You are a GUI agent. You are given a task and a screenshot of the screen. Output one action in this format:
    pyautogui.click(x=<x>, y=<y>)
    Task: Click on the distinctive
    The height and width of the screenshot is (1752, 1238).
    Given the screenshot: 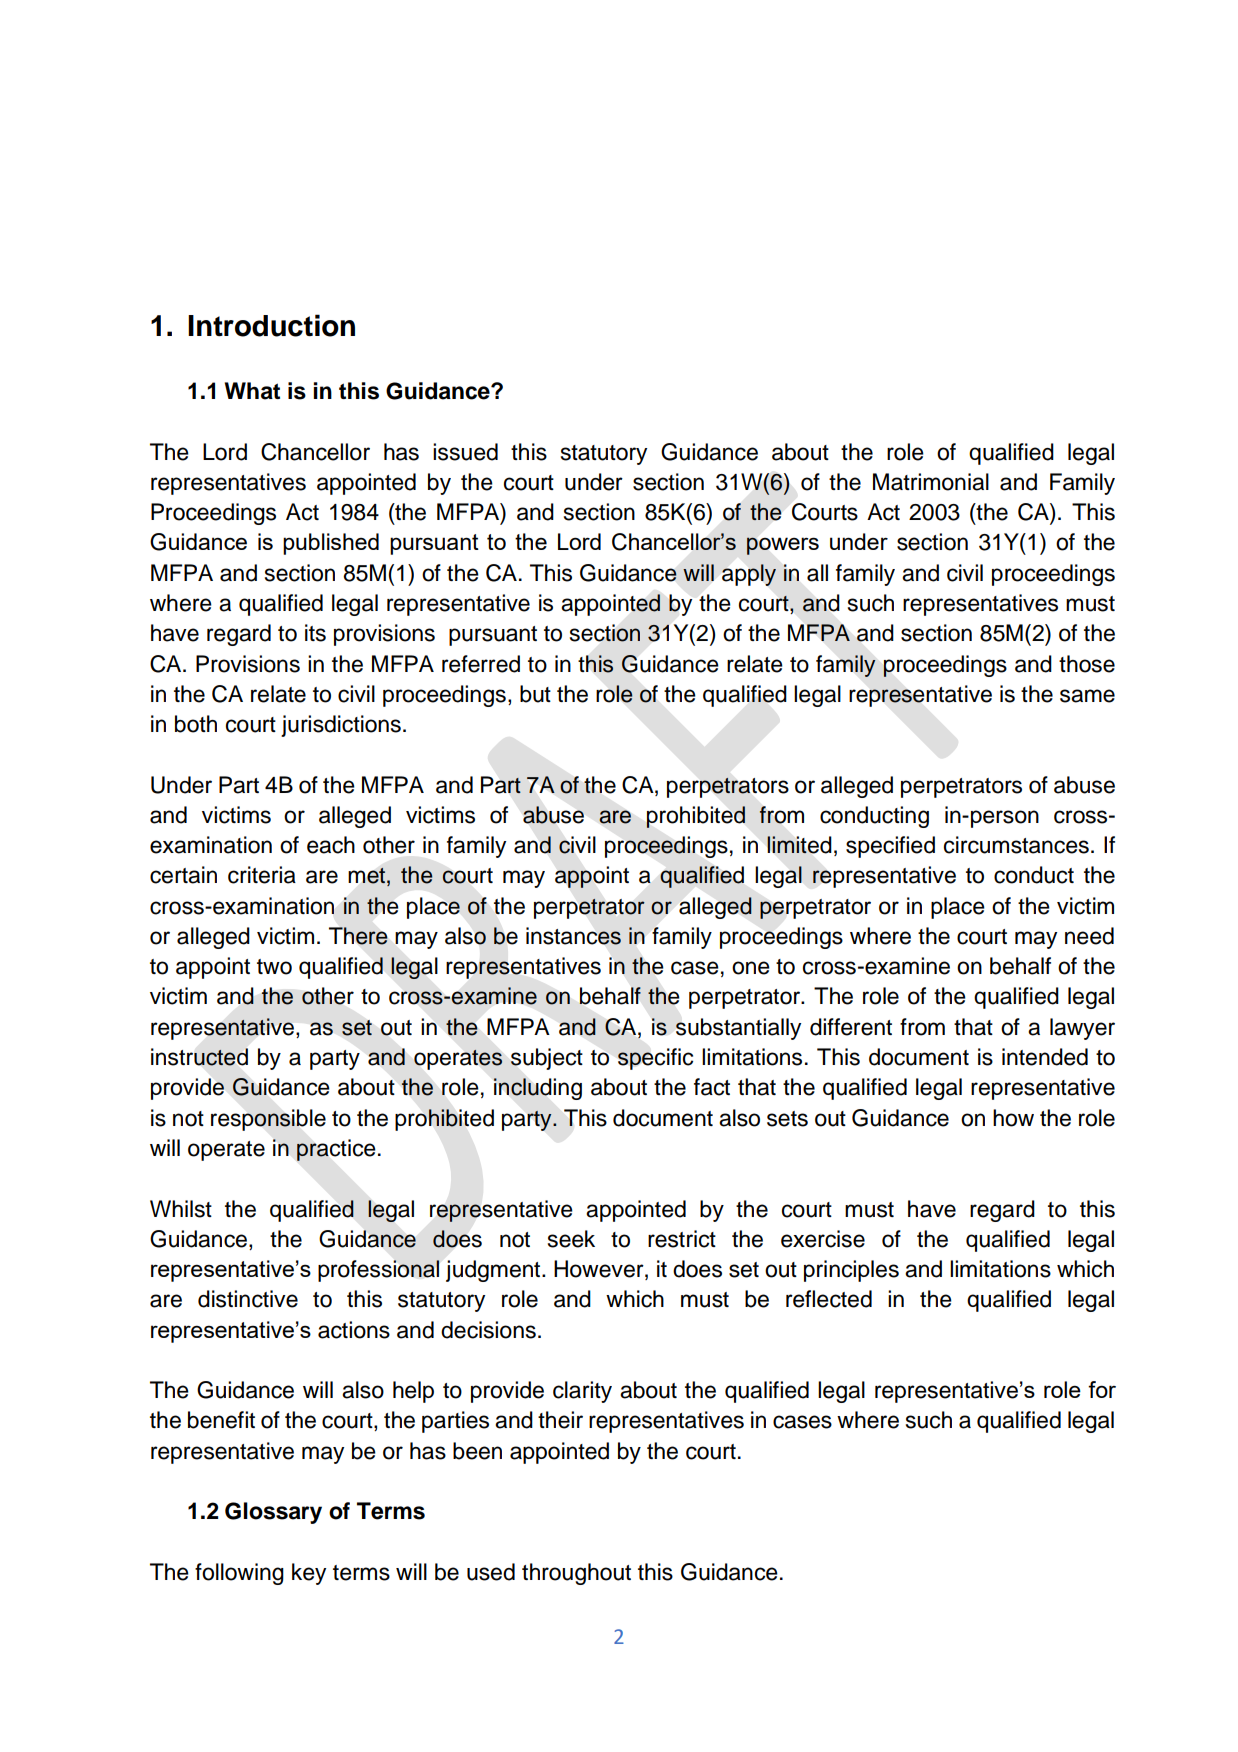 What is the action you would take?
    pyautogui.click(x=248, y=1299)
